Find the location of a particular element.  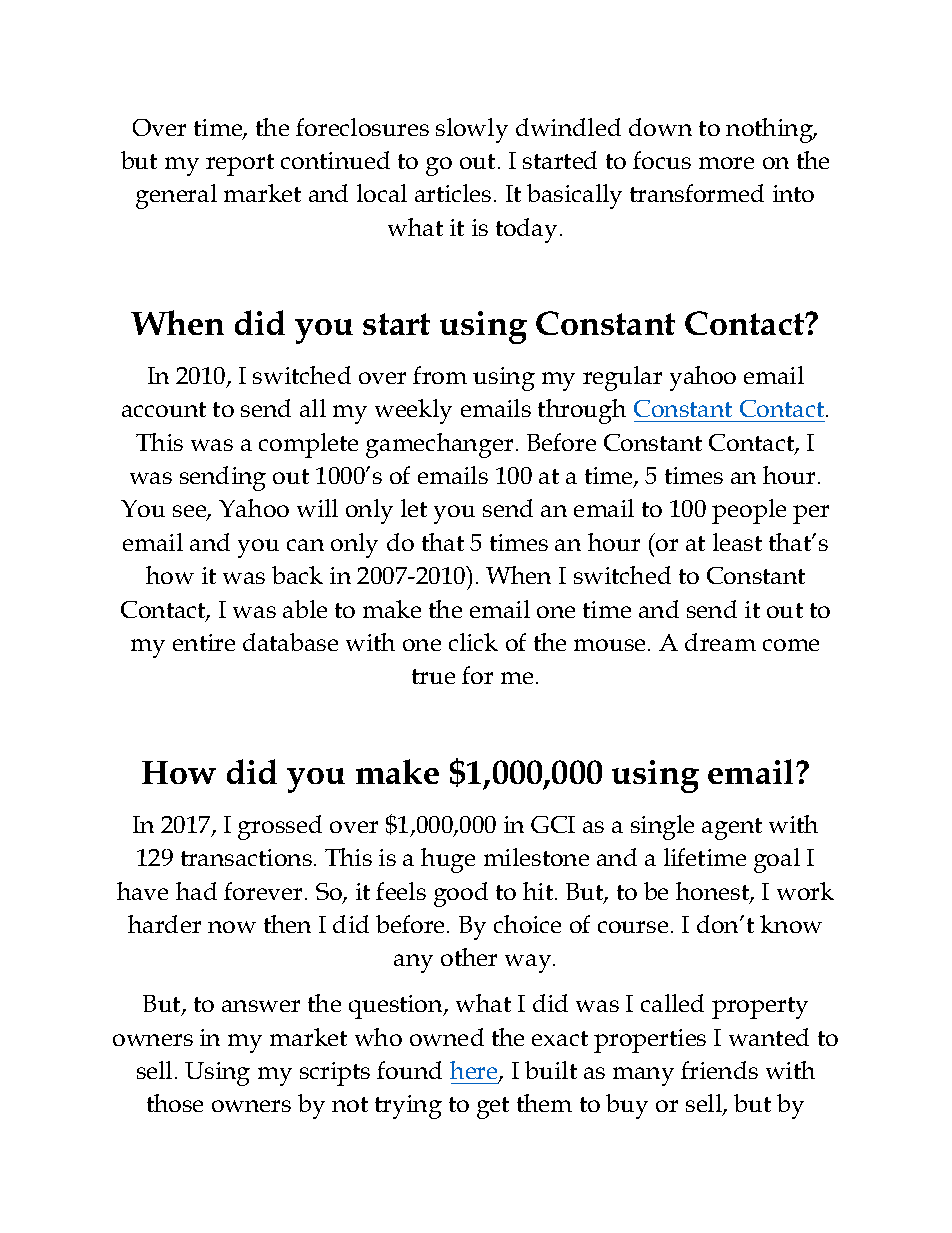

from is located at coordinates (440, 375).
